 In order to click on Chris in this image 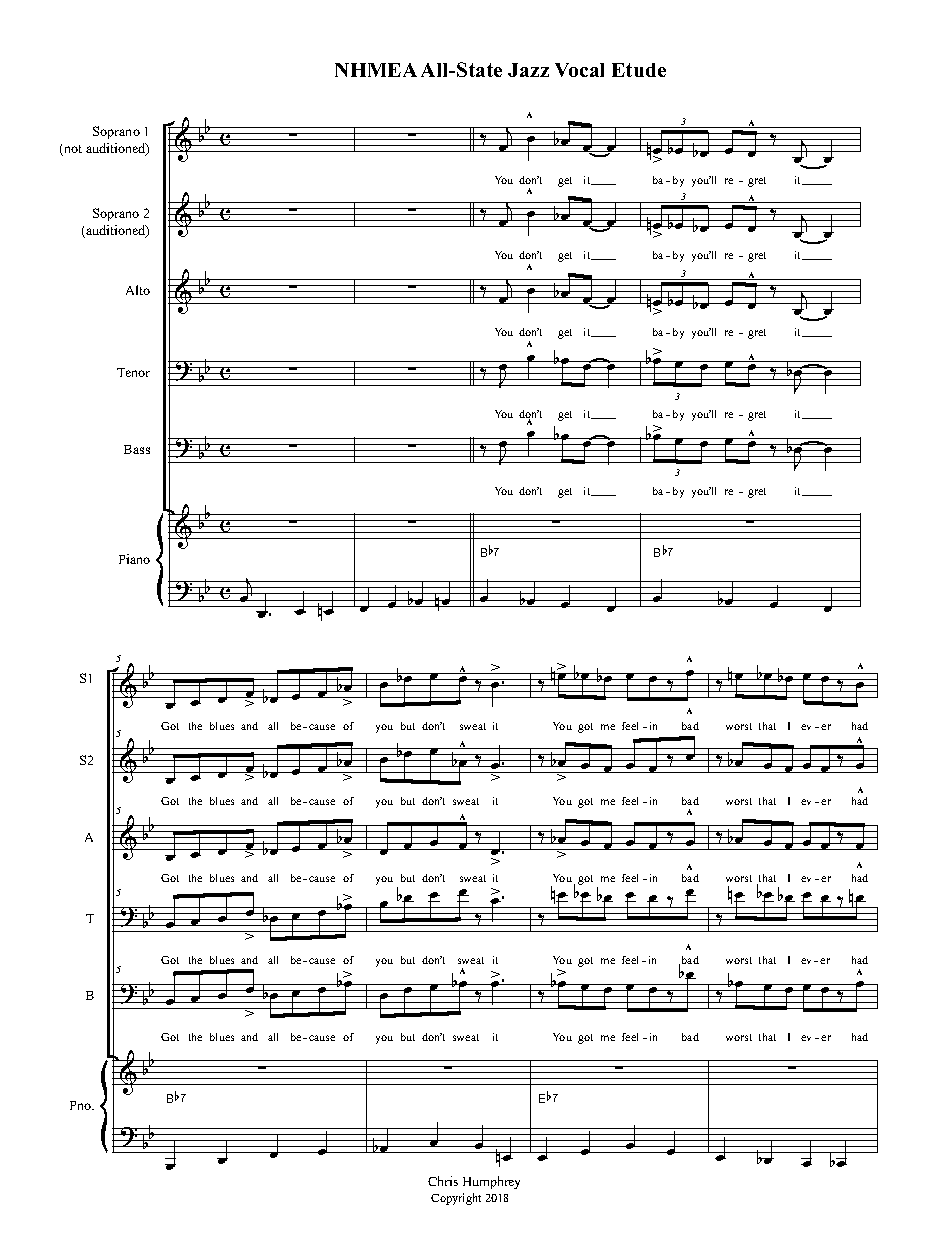, I will do `click(443, 1181)`.
